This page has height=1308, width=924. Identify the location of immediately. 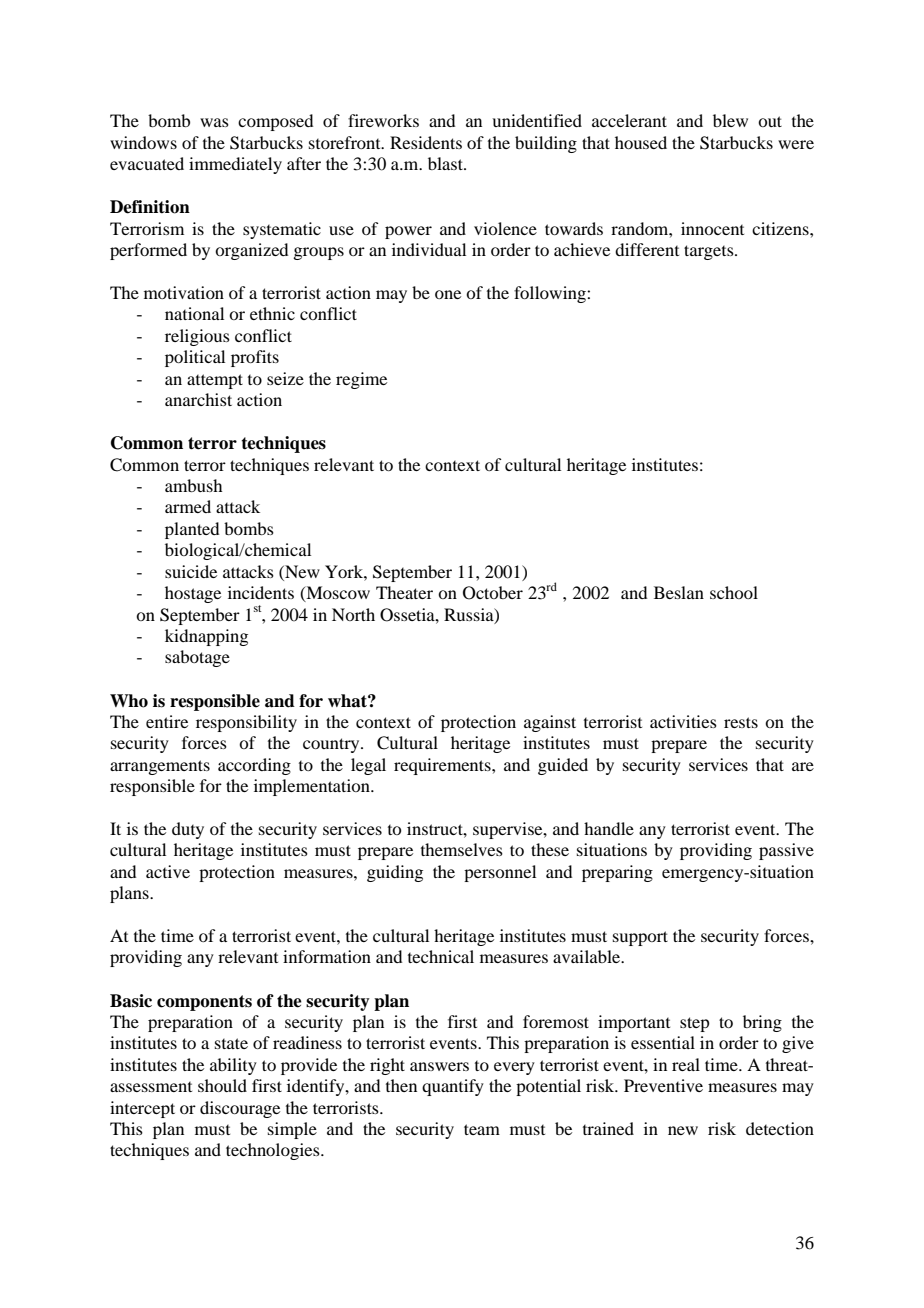
(235, 165).
